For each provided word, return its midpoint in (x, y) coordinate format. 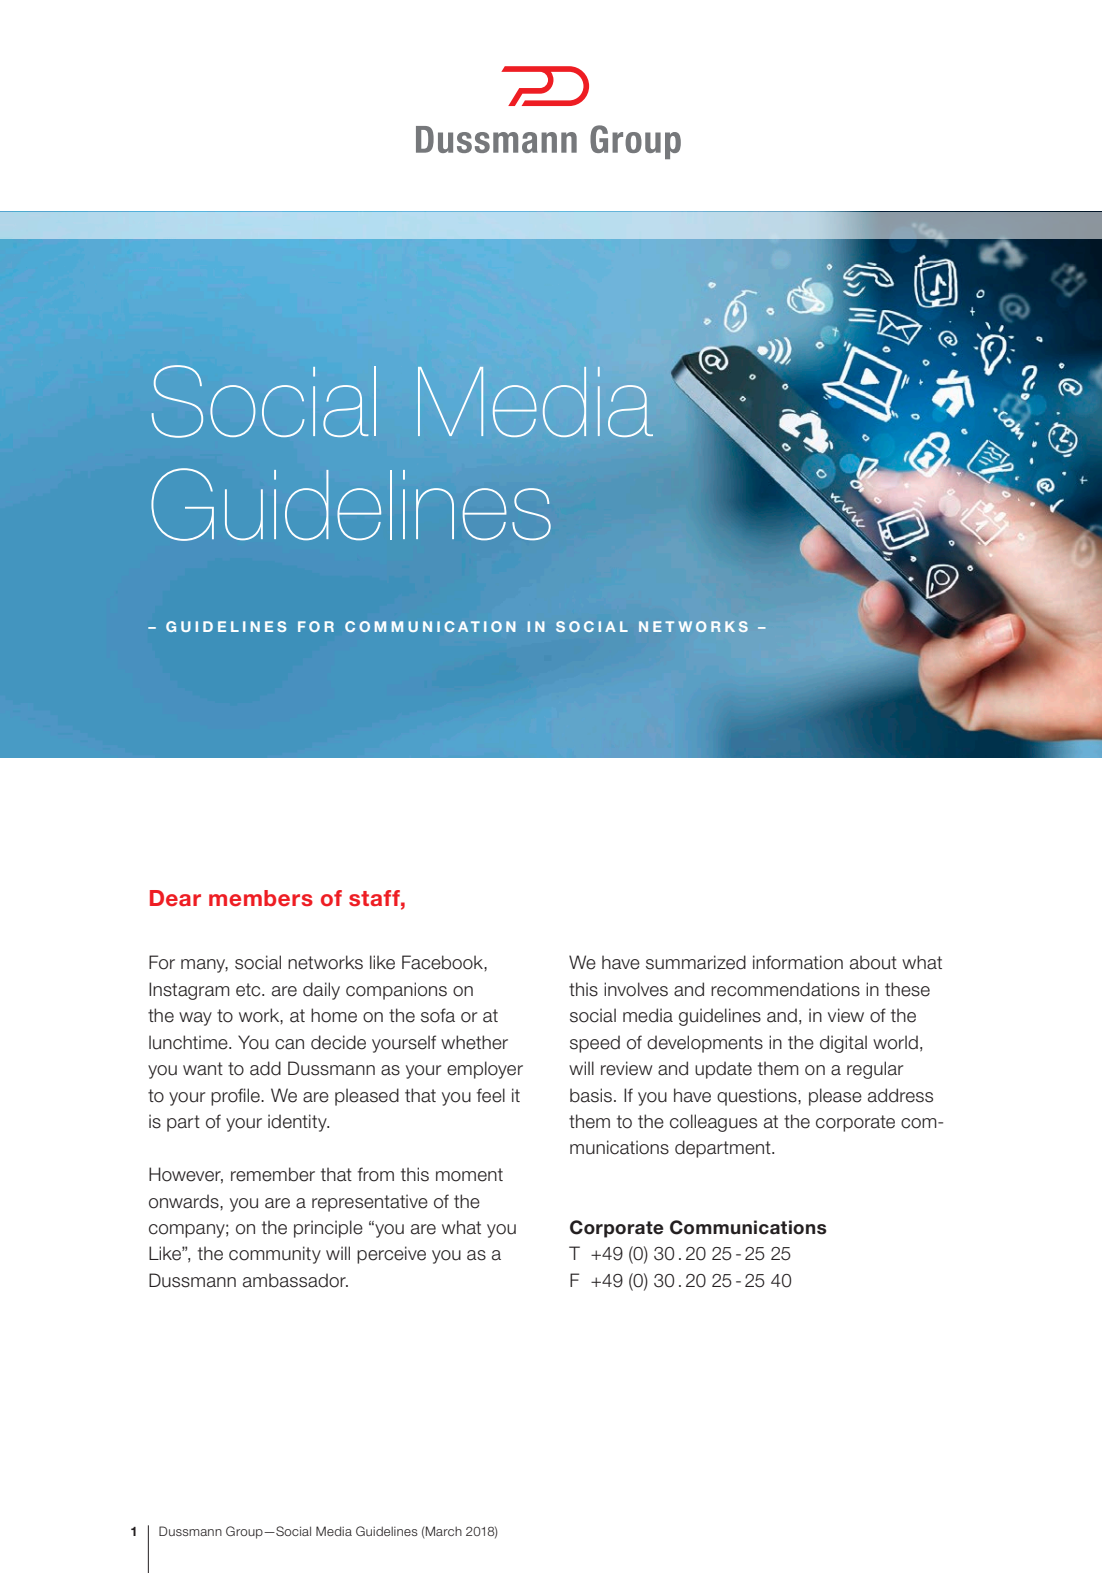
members (261, 898)
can (289, 1044)
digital (843, 1044)
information (798, 962)
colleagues (713, 1123)
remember (273, 1174)
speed (595, 1044)
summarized (696, 962)
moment (469, 1175)
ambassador (295, 1280)
